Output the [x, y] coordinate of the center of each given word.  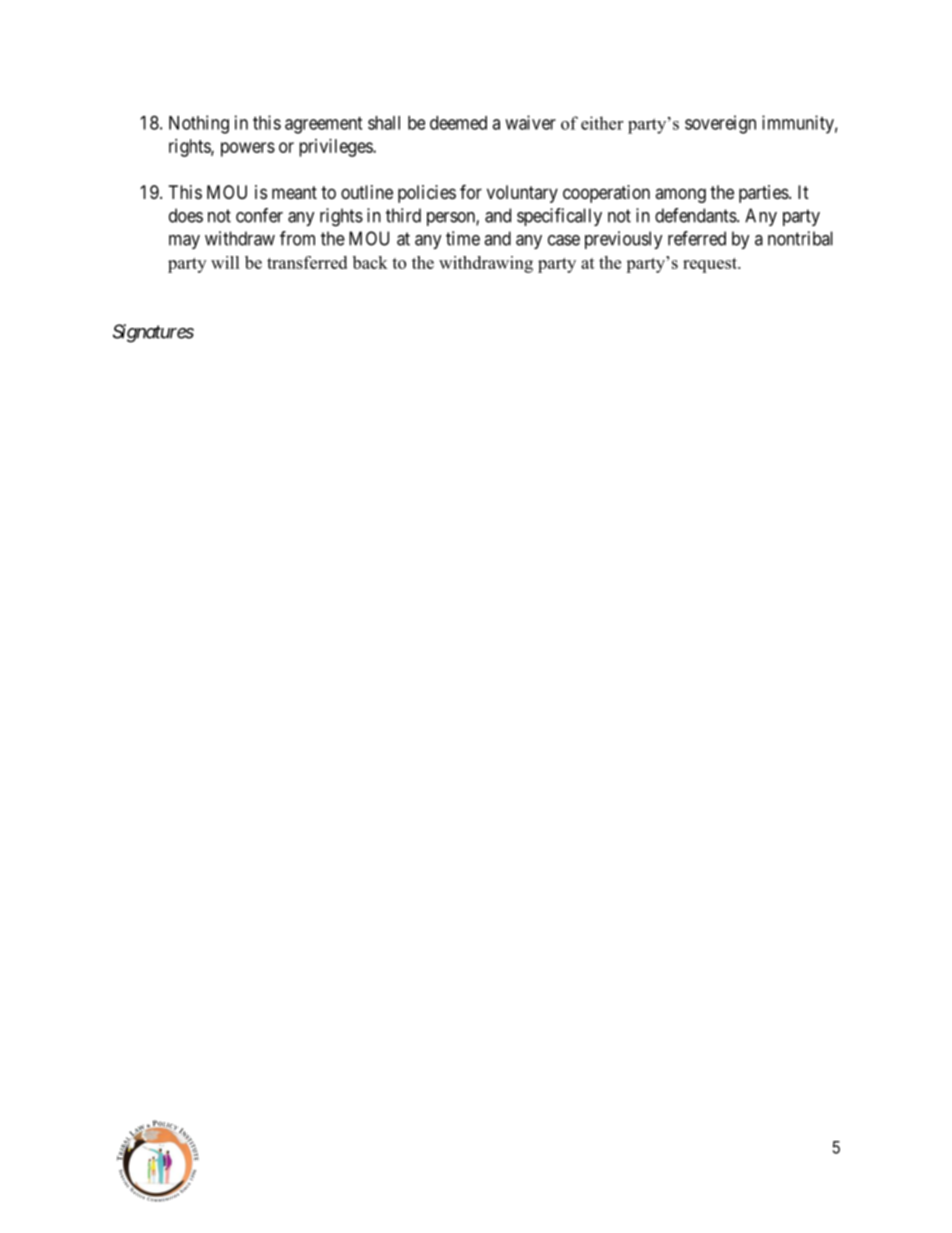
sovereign [720, 124]
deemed [458, 123]
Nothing [199, 124]
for [471, 191]
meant [294, 192]
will [225, 262]
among [680, 195]
